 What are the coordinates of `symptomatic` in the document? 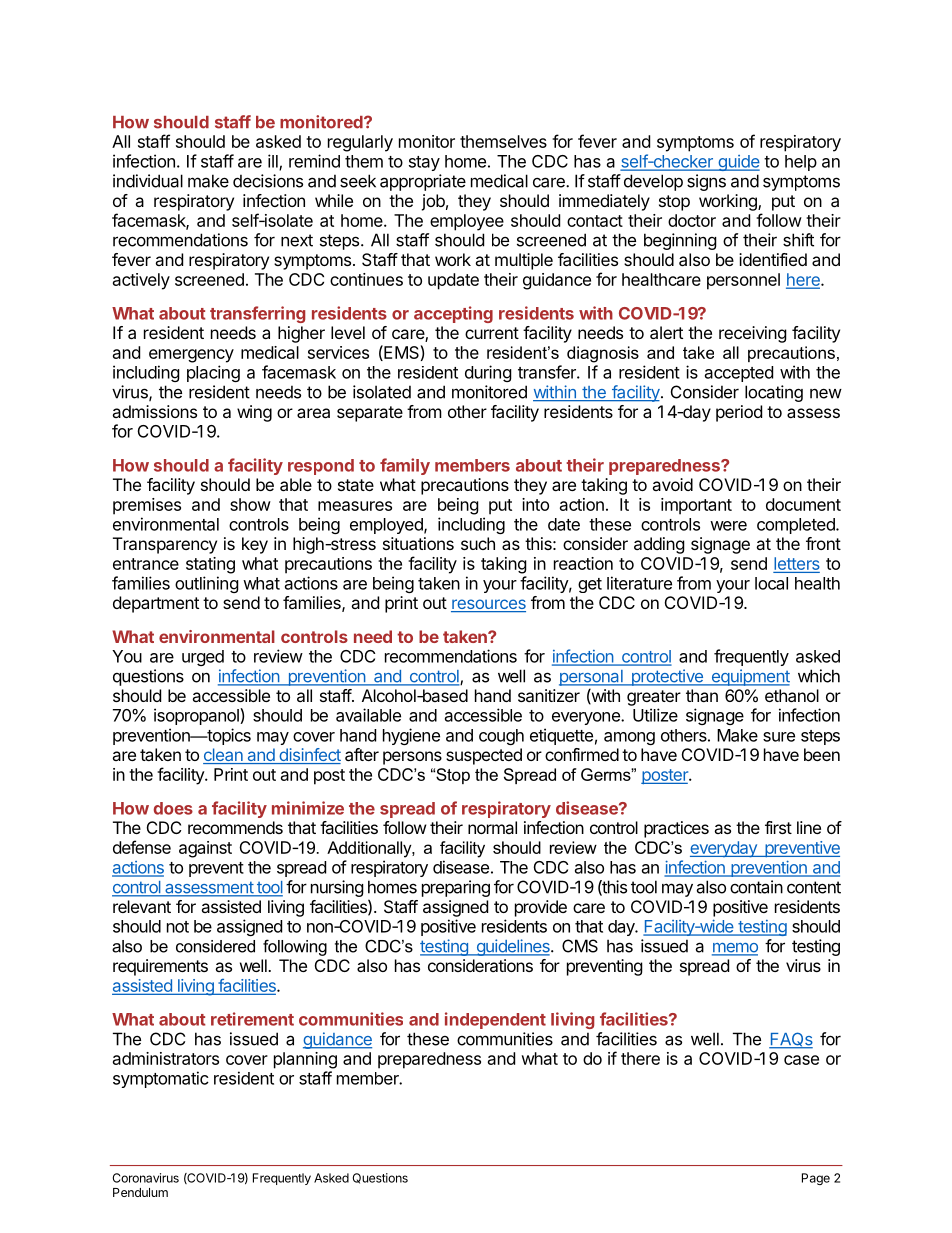 It's located at (161, 1079).
